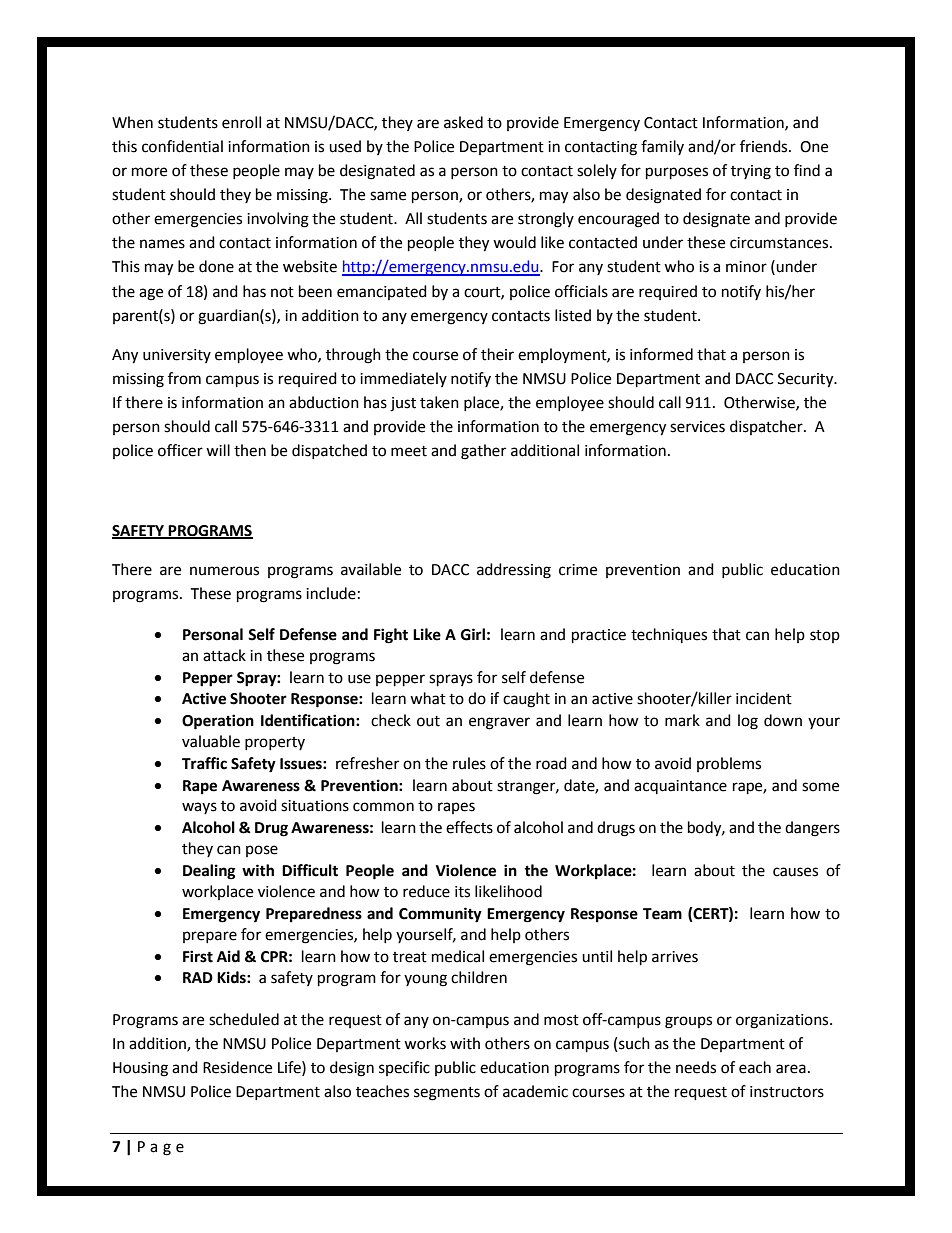 The width and height of the screenshot is (952, 1233). What do you see at coordinates (447, 1094) in the screenshot?
I see `segments` at bounding box center [447, 1094].
